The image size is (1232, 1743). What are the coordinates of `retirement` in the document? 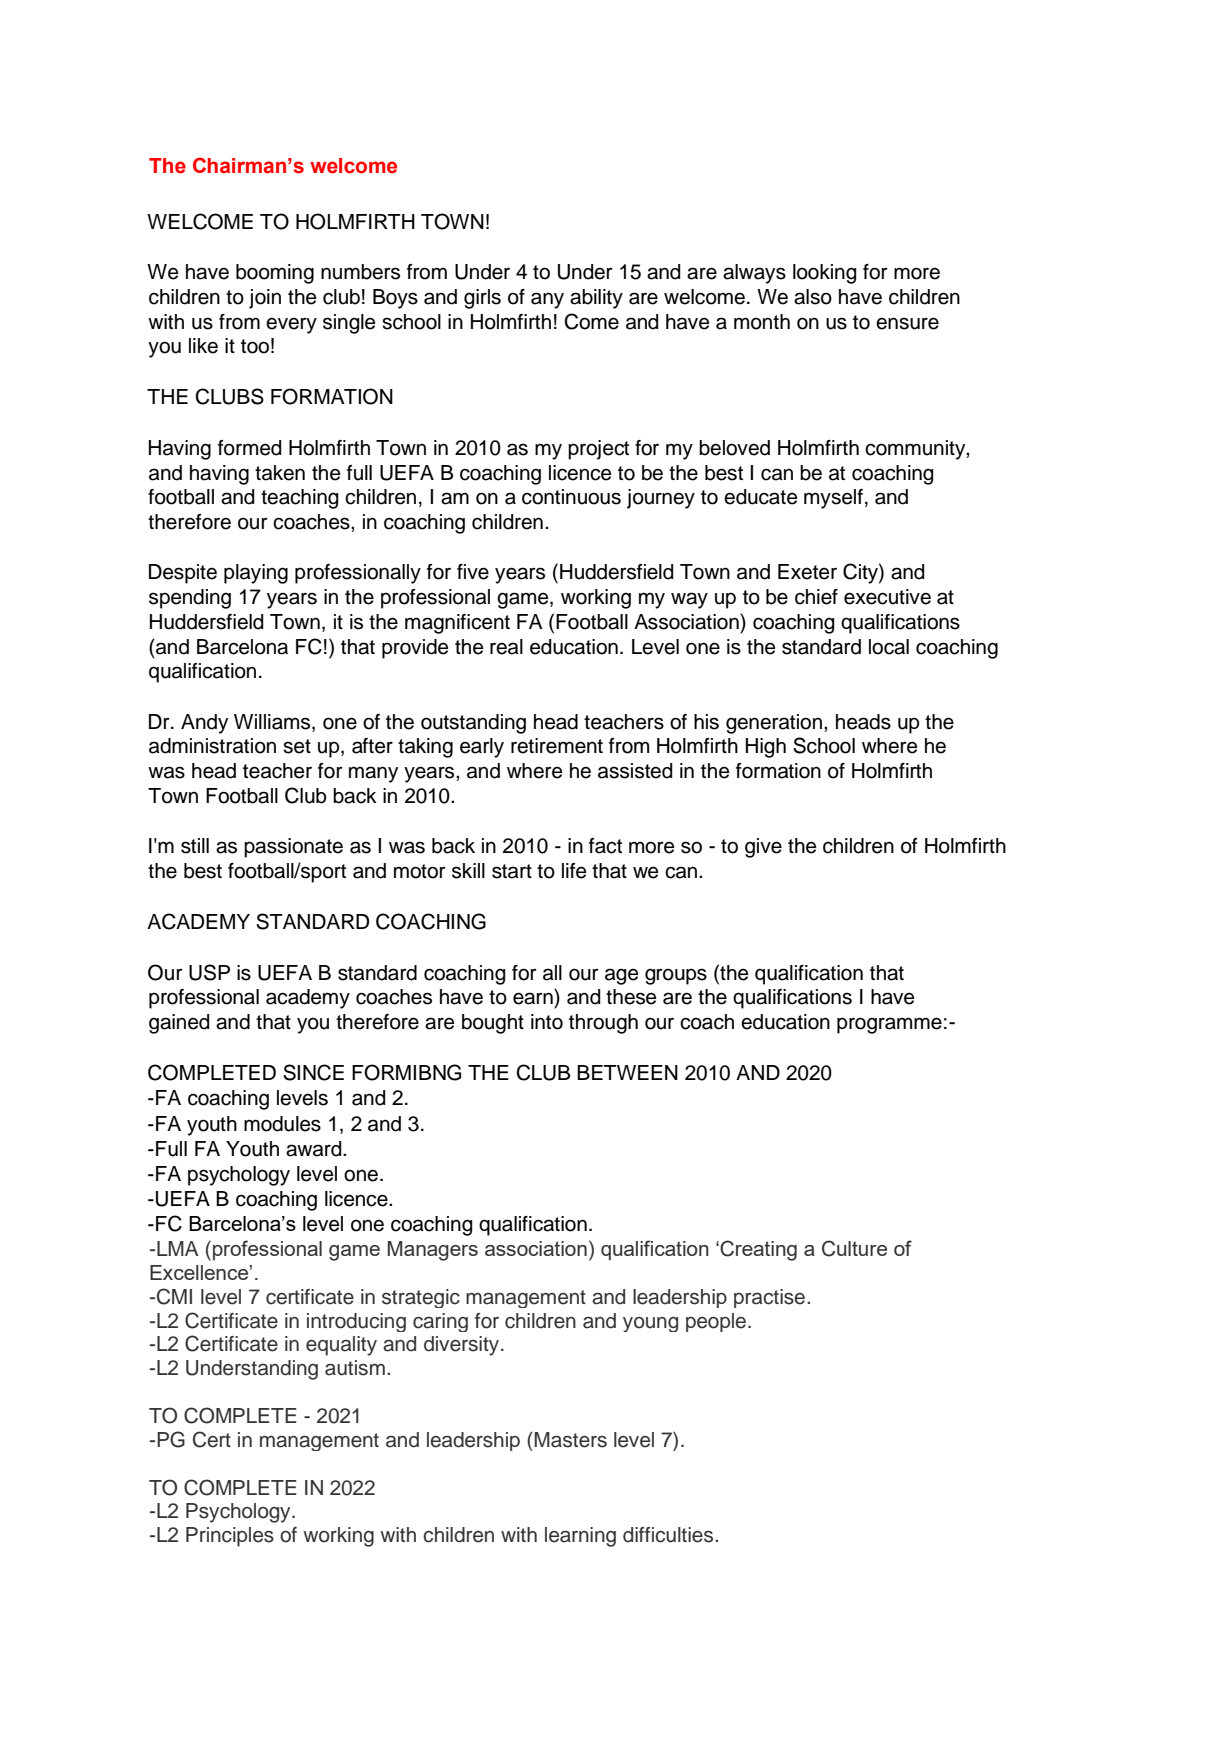 It's located at (557, 746).
